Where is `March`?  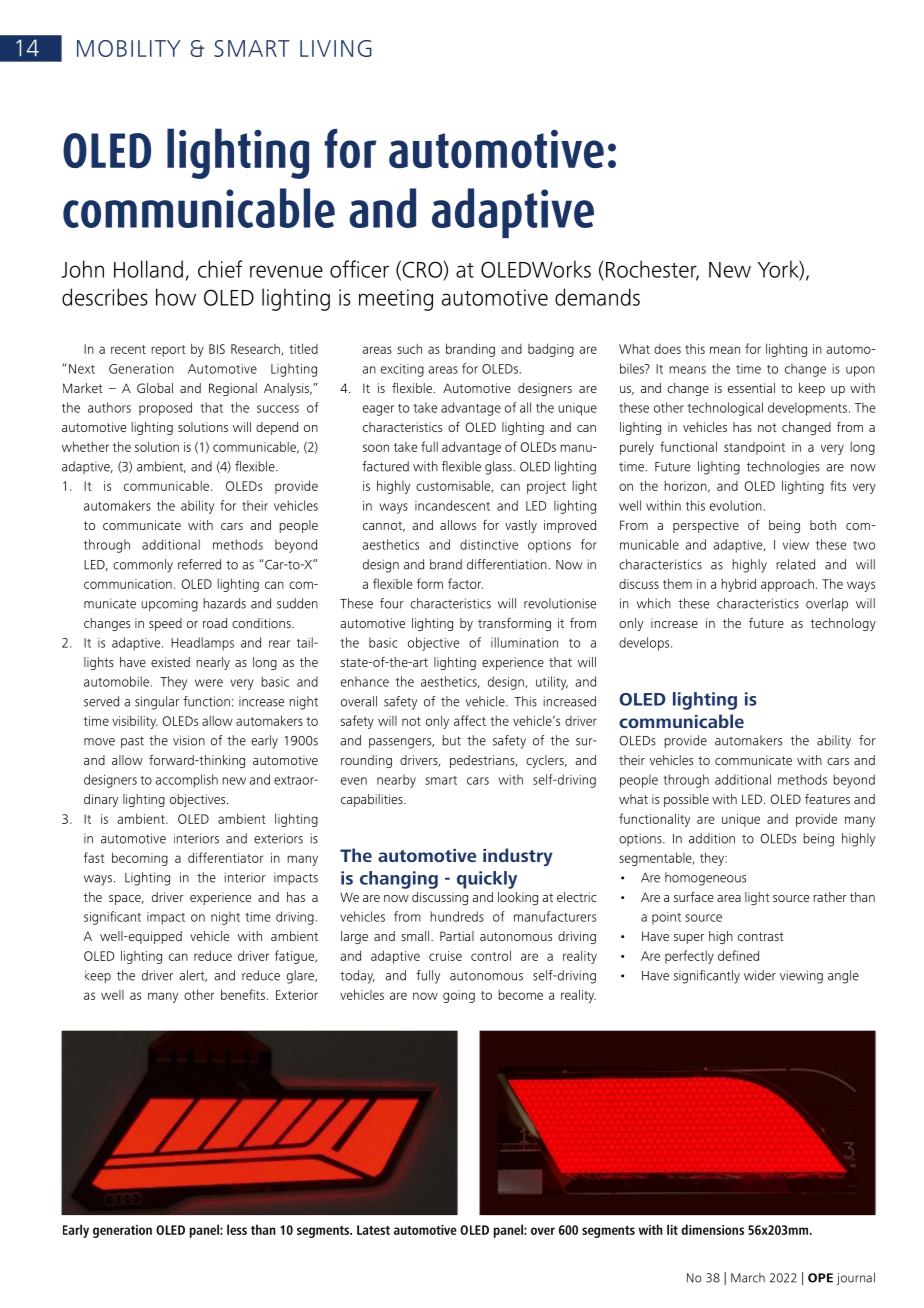
March is located at coordinates (748, 1278).
